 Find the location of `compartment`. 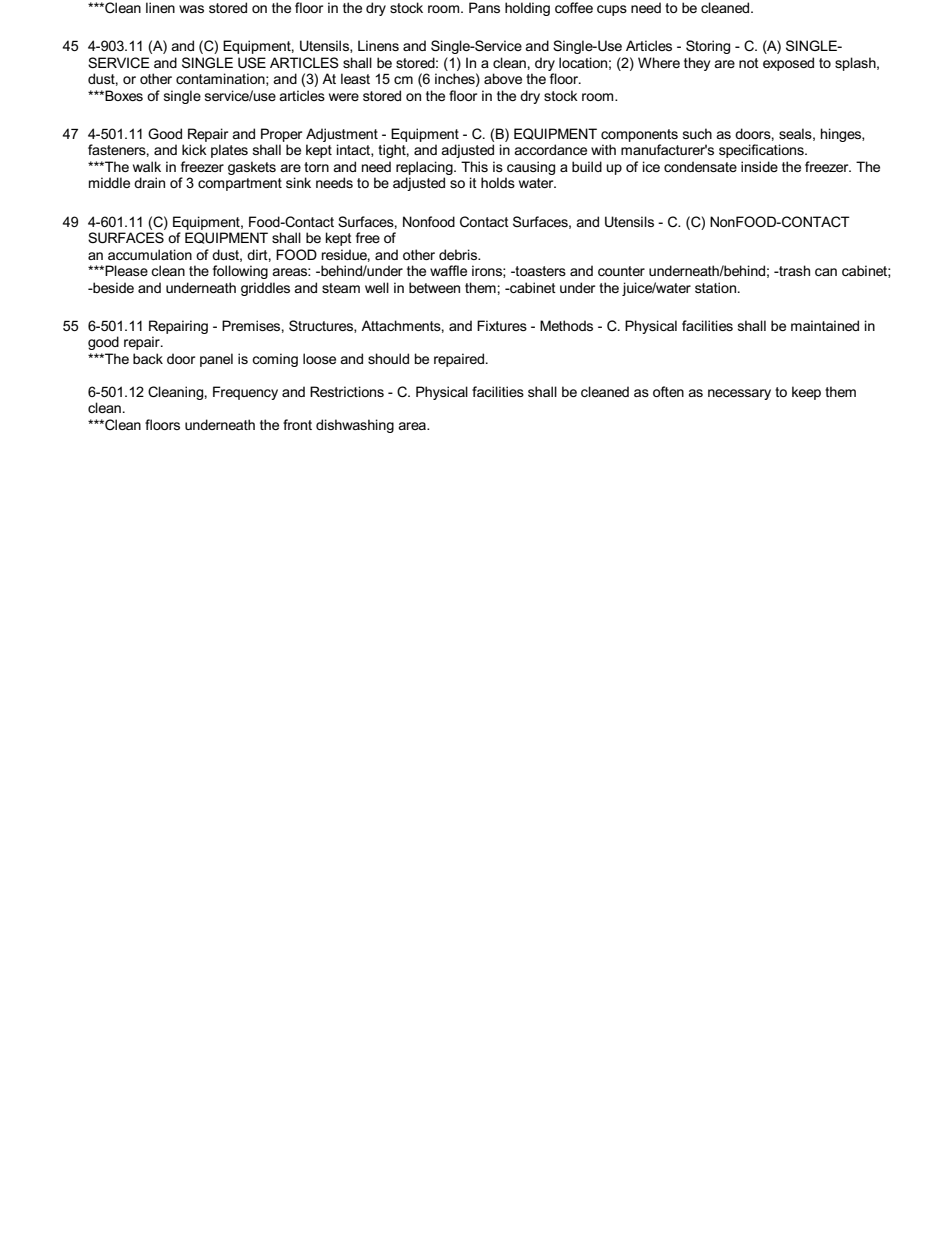

compartment is located at coordinates (240, 184).
